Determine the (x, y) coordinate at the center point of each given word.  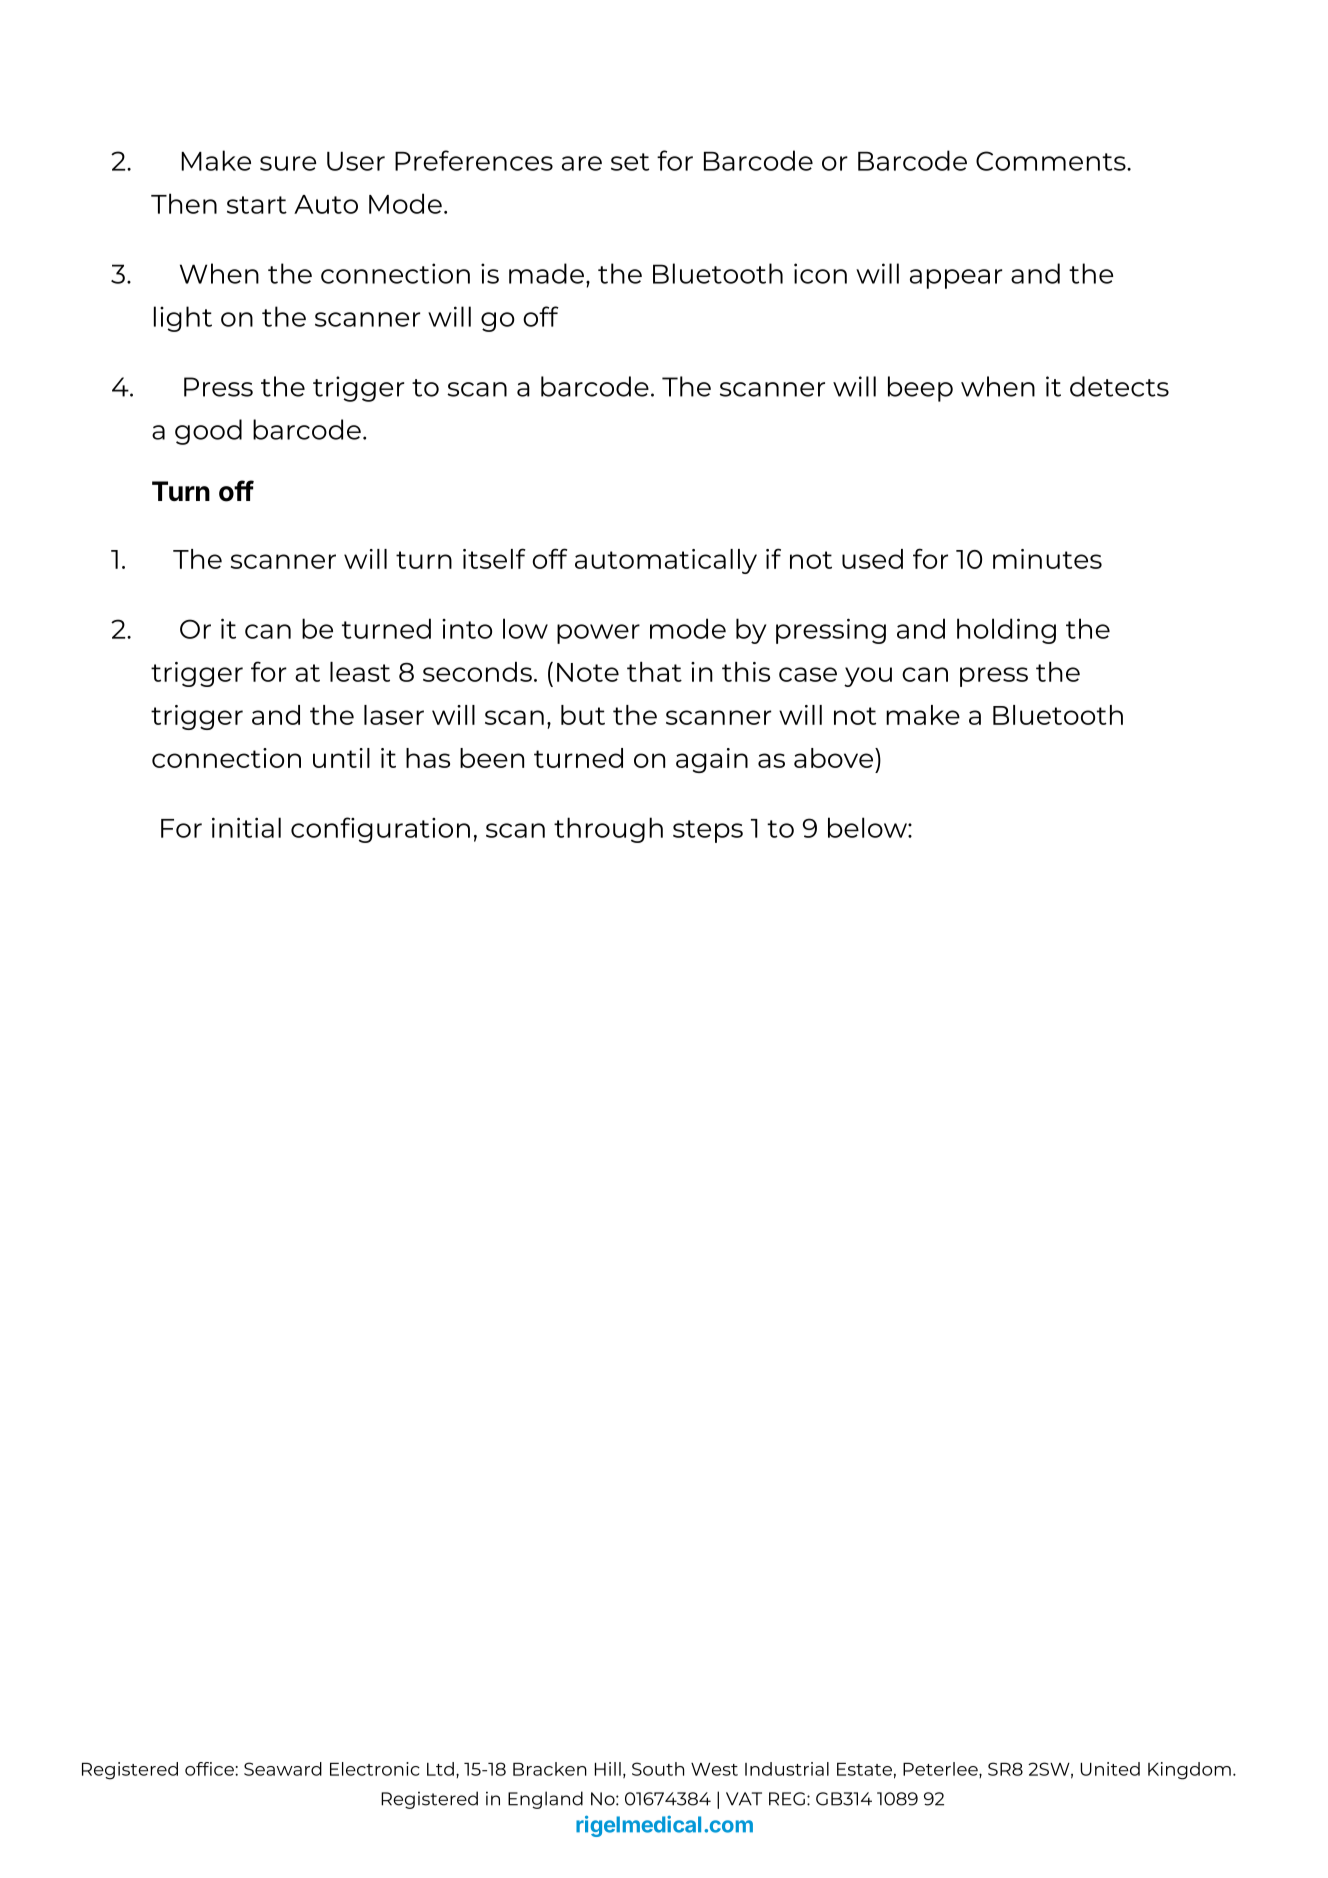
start (257, 205)
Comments (1052, 161)
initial (246, 827)
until (341, 758)
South (658, 1769)
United (1110, 1769)
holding (1006, 631)
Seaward (283, 1769)
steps (708, 831)
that (654, 672)
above (835, 758)
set (630, 162)
